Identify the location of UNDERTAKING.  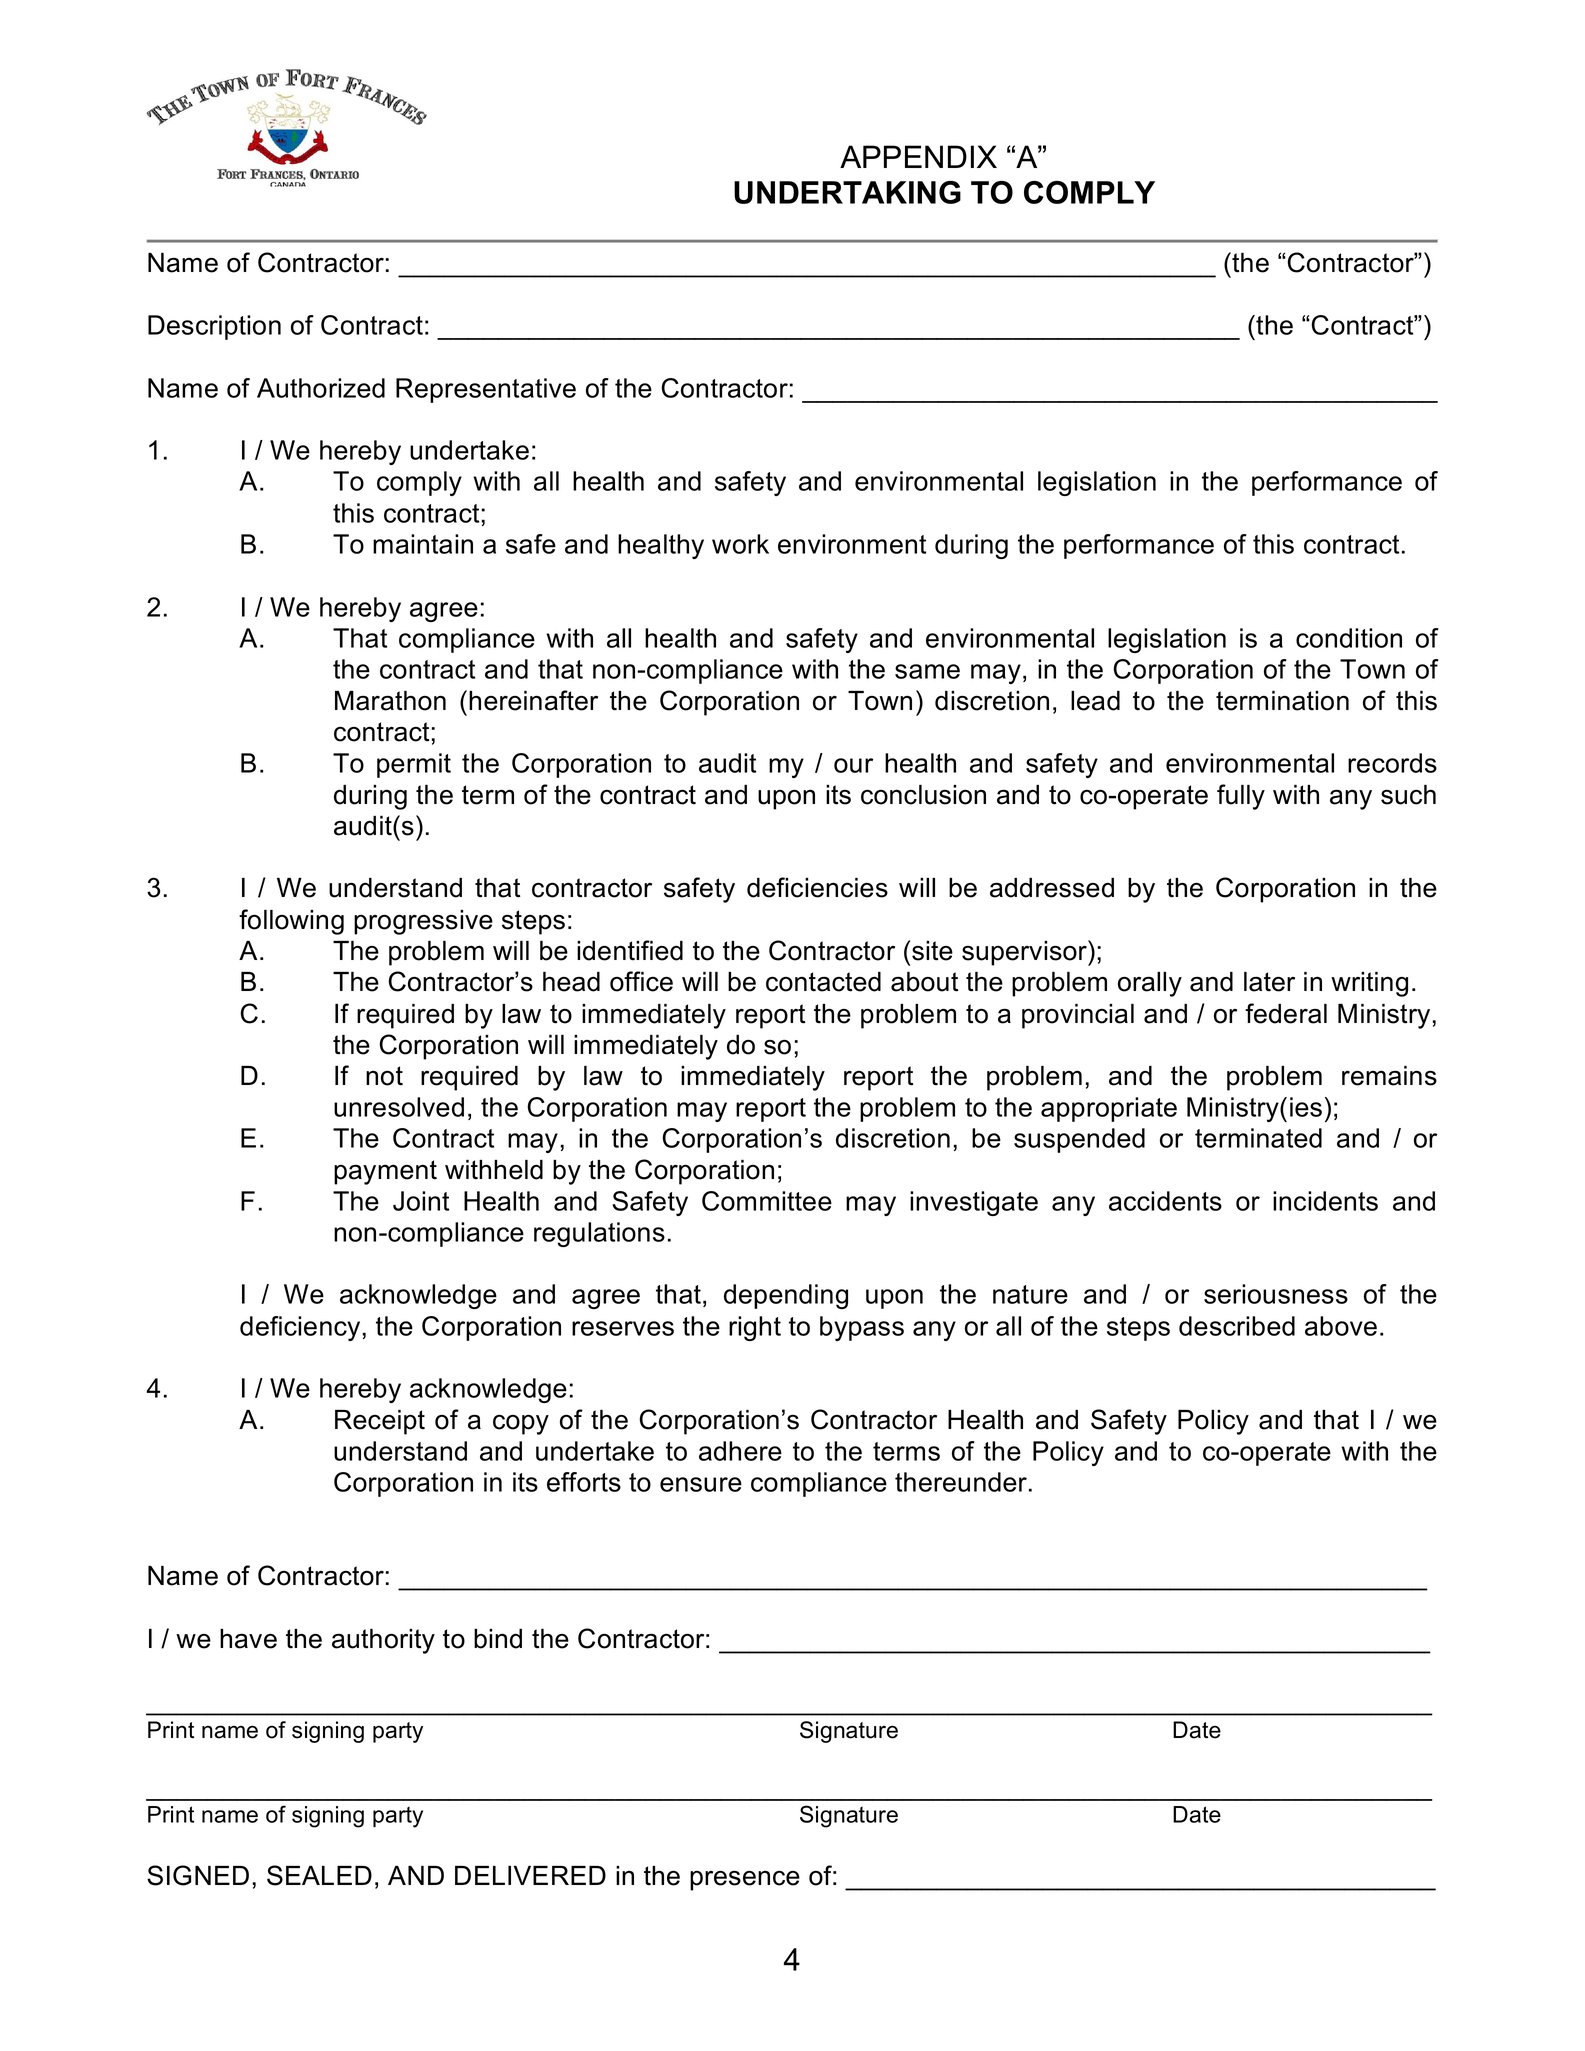
(847, 192).
